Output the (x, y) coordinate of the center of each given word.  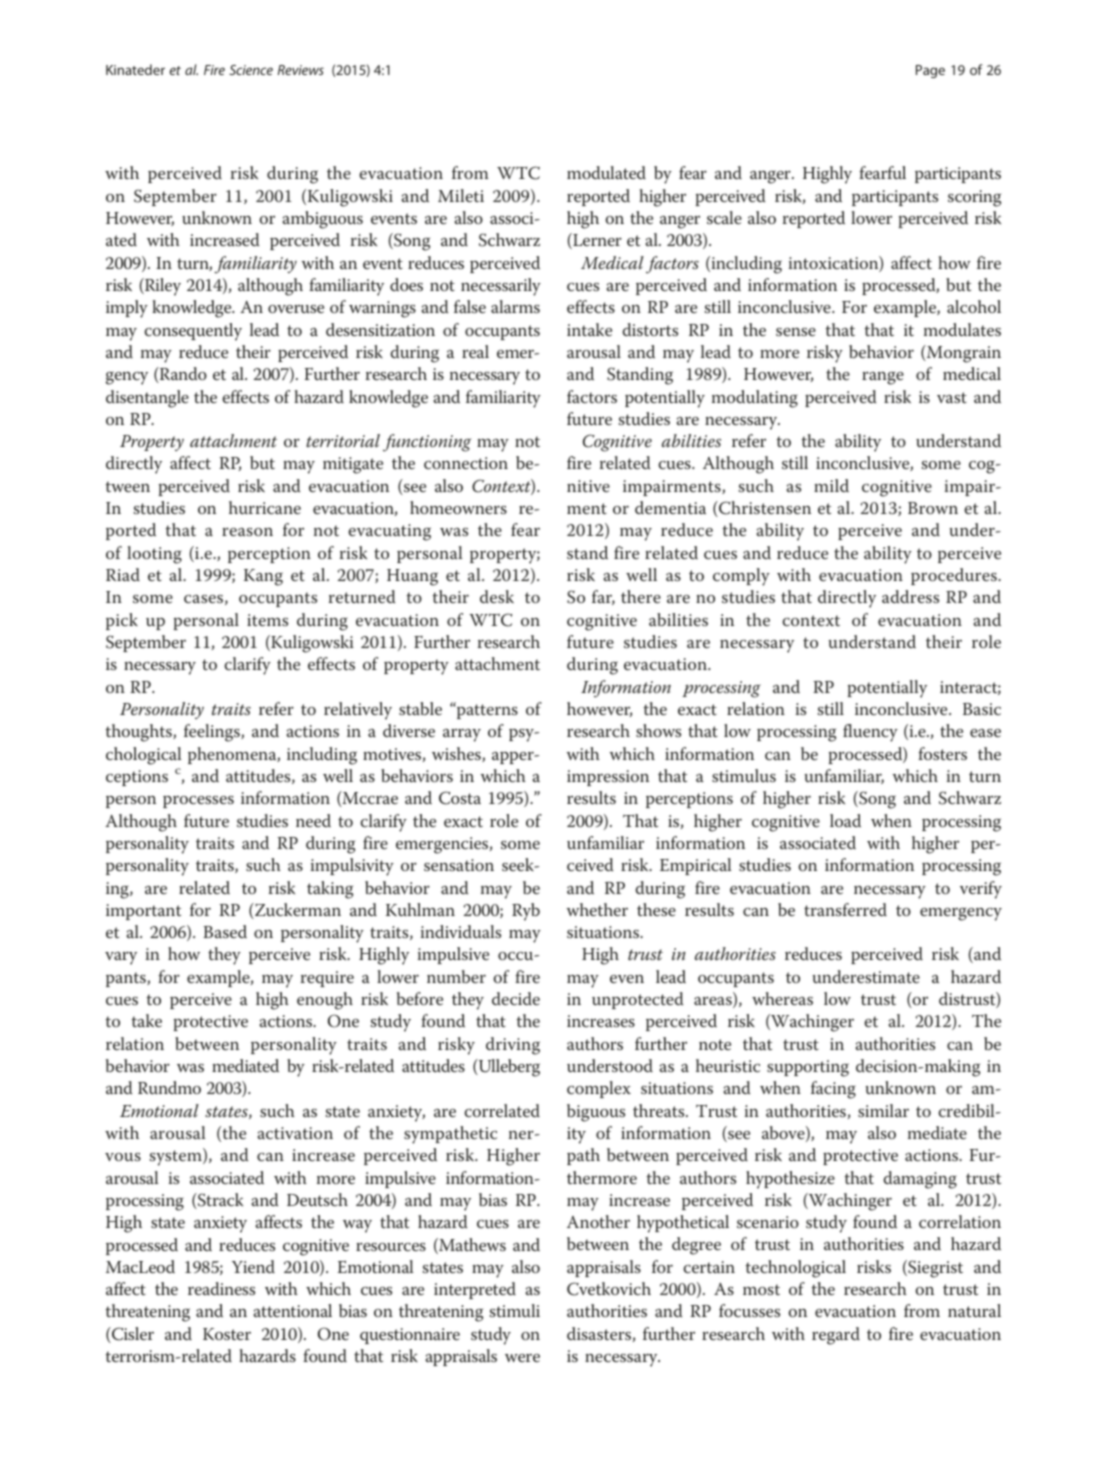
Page (930, 71)
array (462, 735)
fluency (870, 733)
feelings (213, 733)
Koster (227, 1334)
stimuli (515, 1310)
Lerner (596, 241)
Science (251, 70)
